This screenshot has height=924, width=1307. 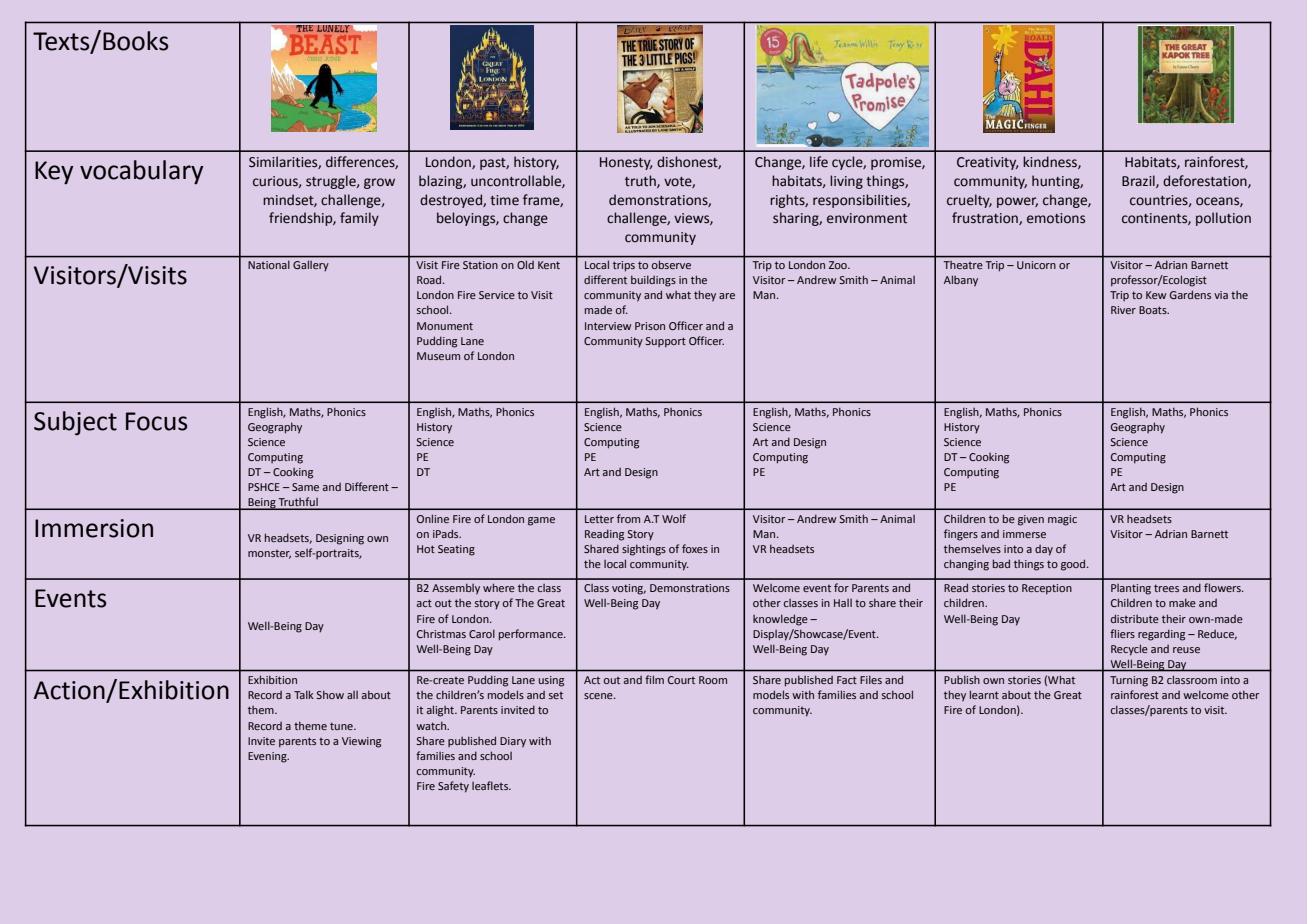 I want to click on Brazil, so click(x=1139, y=181).
